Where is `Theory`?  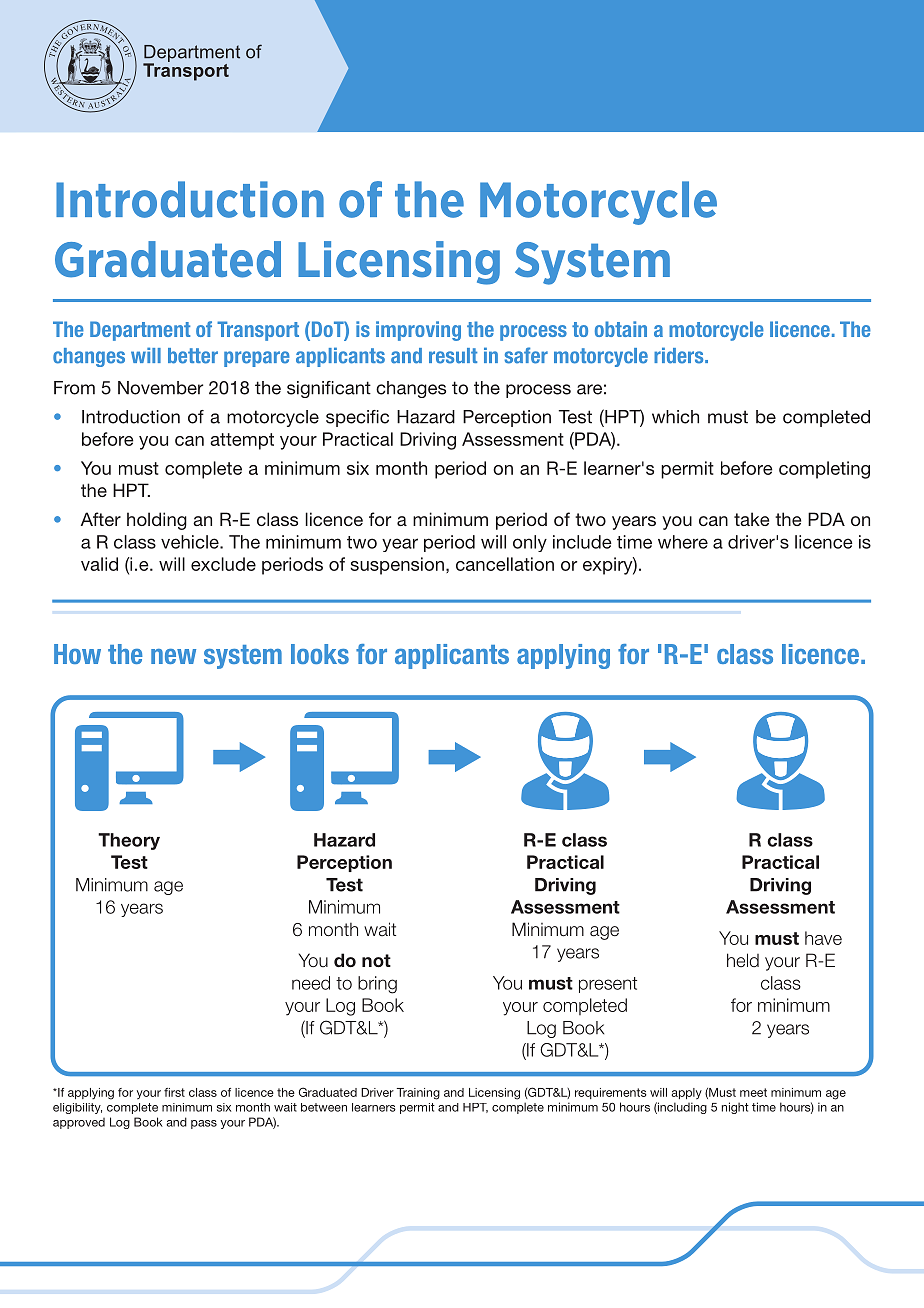 Theory is located at coordinates (129, 841).
